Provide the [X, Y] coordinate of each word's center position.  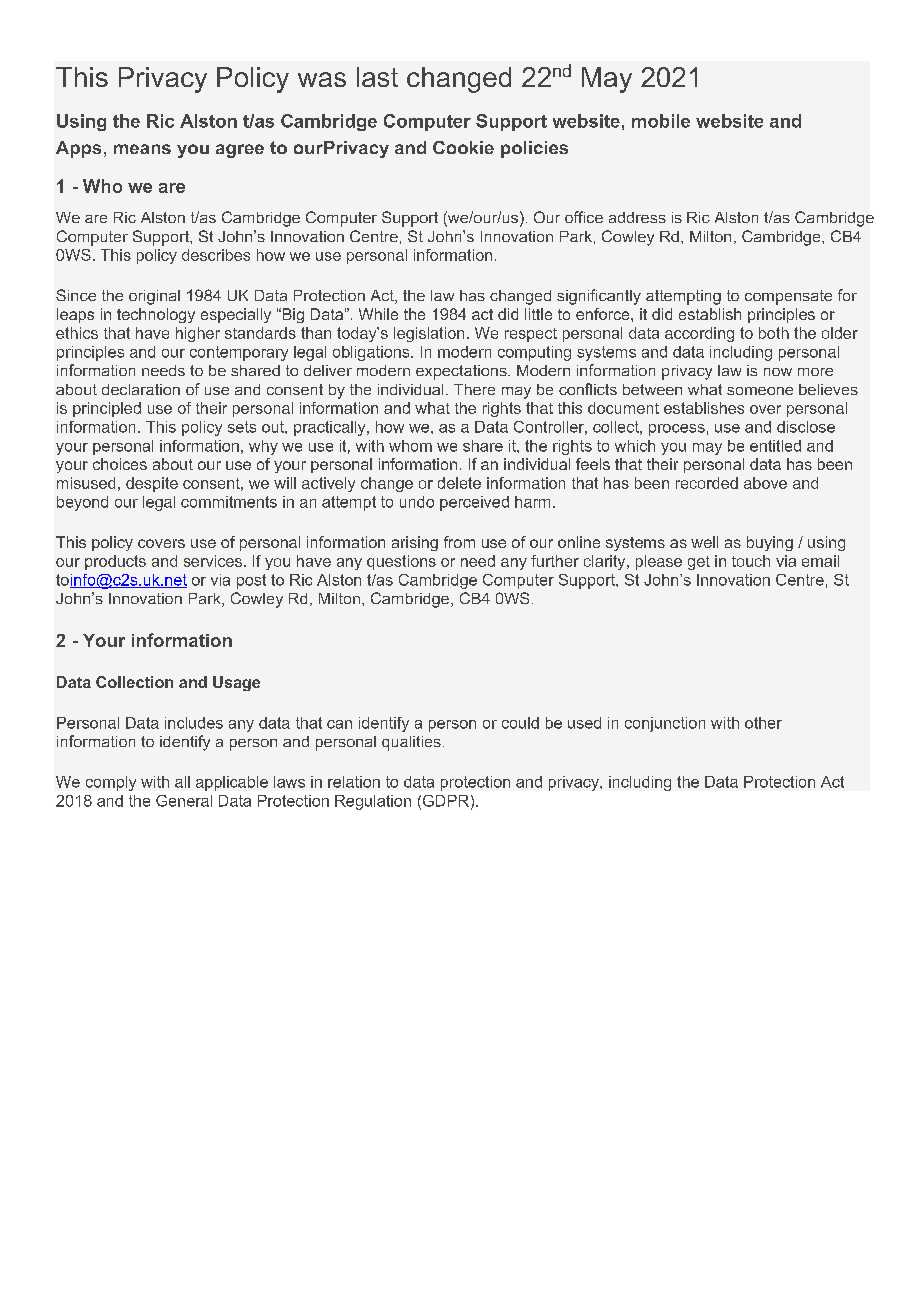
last [377, 77]
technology [156, 315]
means [142, 149]
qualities [411, 743]
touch [751, 561]
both [774, 333]
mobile [661, 121]
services [213, 561]
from [459, 542]
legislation [429, 334]
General [184, 801]
